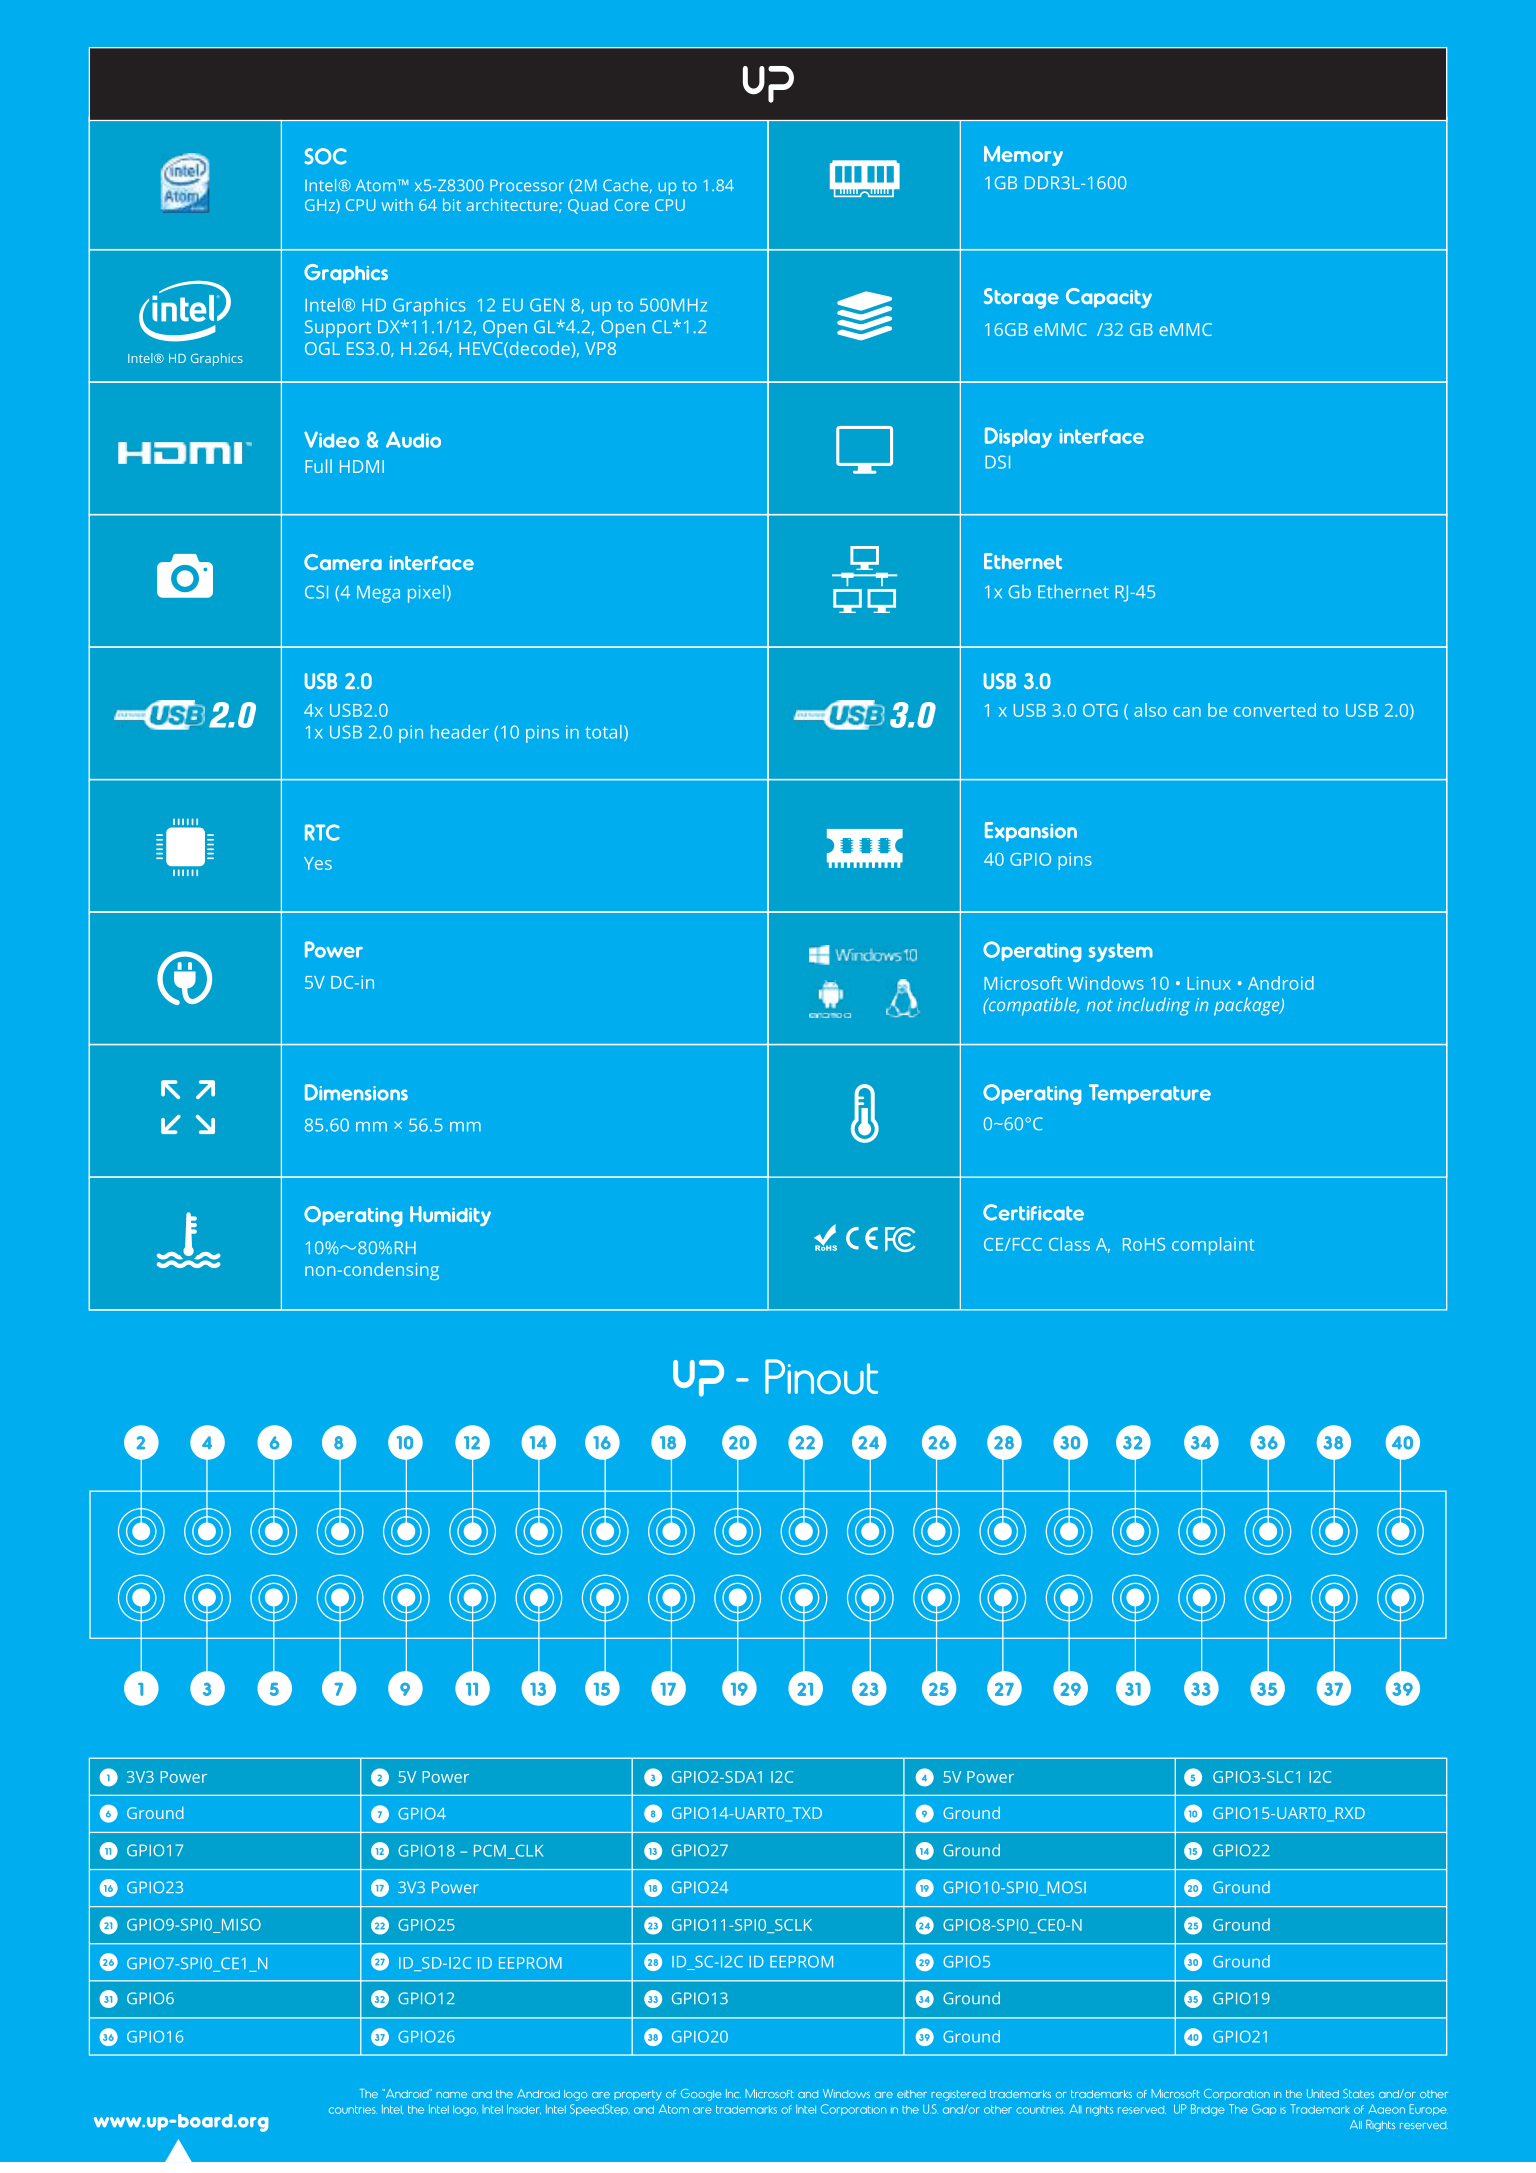 The width and height of the screenshot is (1536, 2173). I want to click on complaint, so click(1213, 1246).
